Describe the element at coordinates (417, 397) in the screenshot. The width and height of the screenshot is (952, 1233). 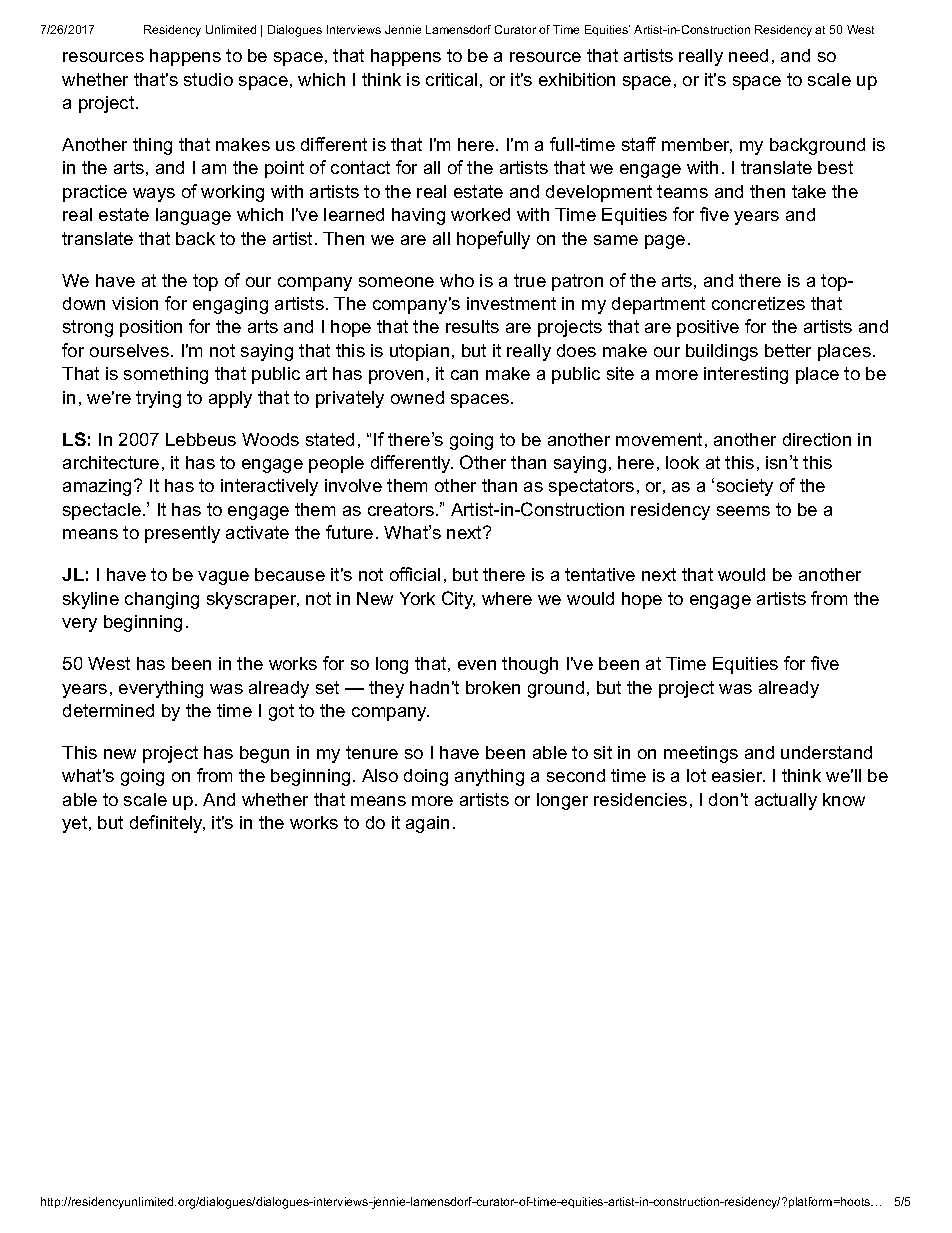
I see `owned` at that location.
